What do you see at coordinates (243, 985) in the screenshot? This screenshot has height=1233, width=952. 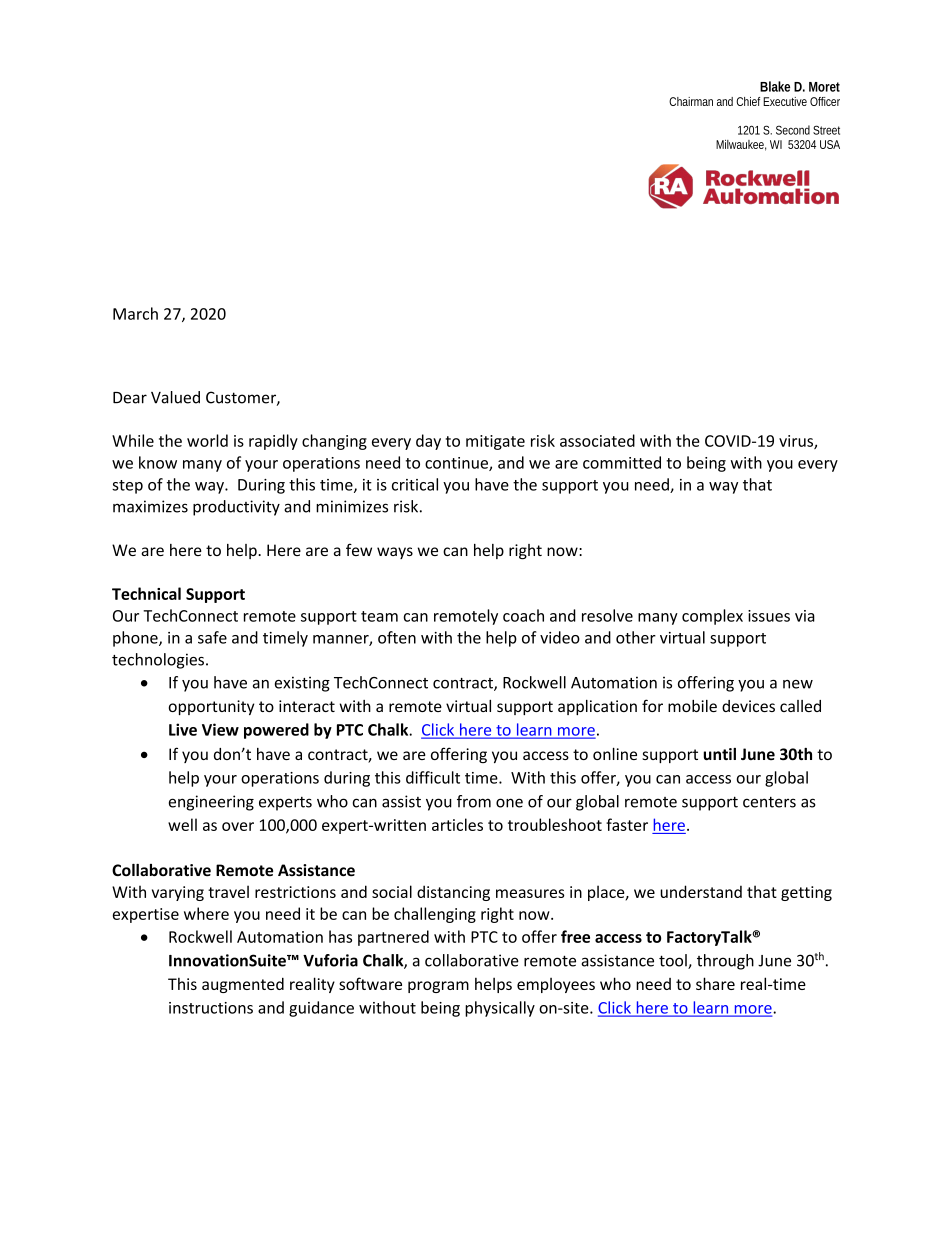 I see `augmented` at bounding box center [243, 985].
